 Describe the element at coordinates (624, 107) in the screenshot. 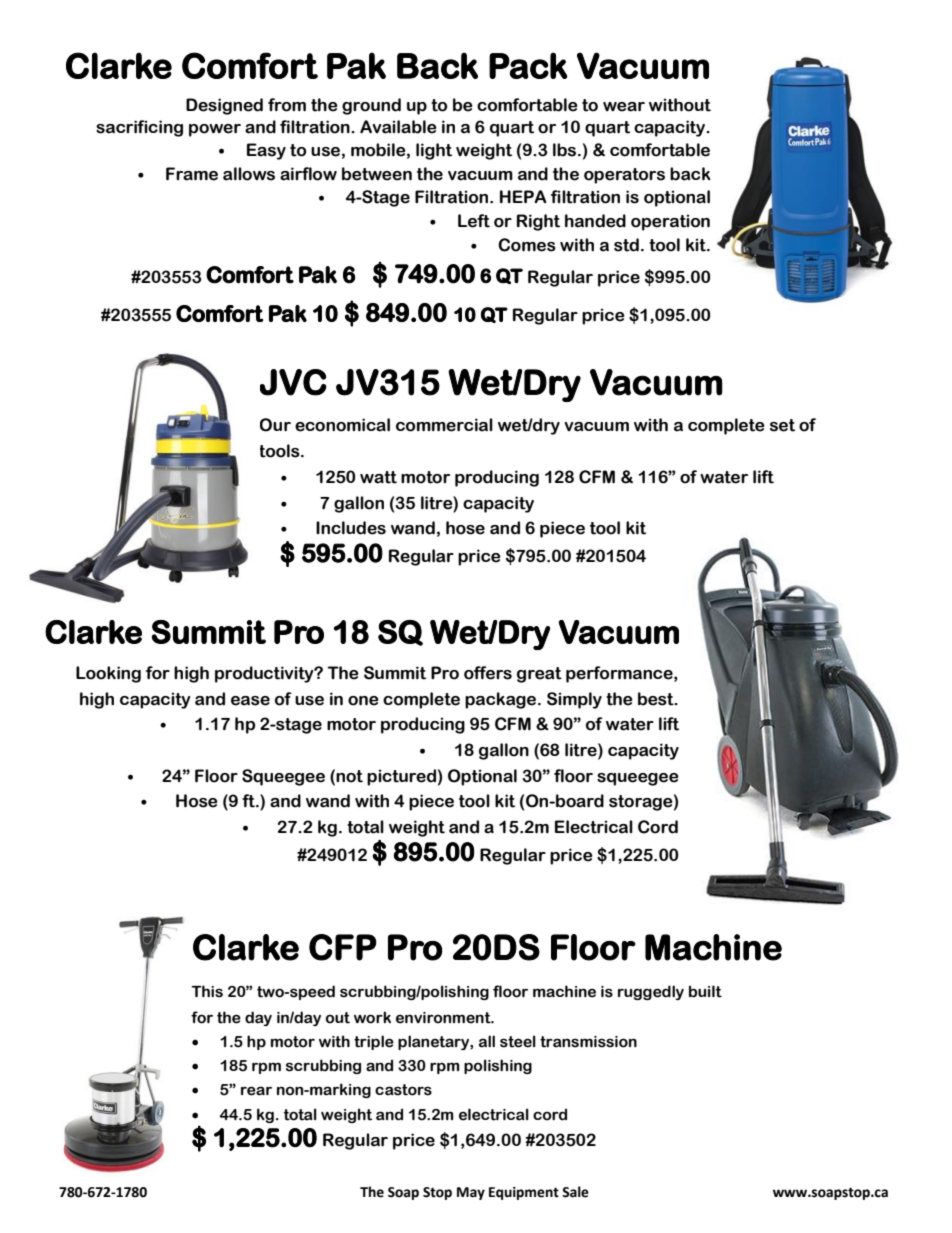

I see `wear` at that location.
